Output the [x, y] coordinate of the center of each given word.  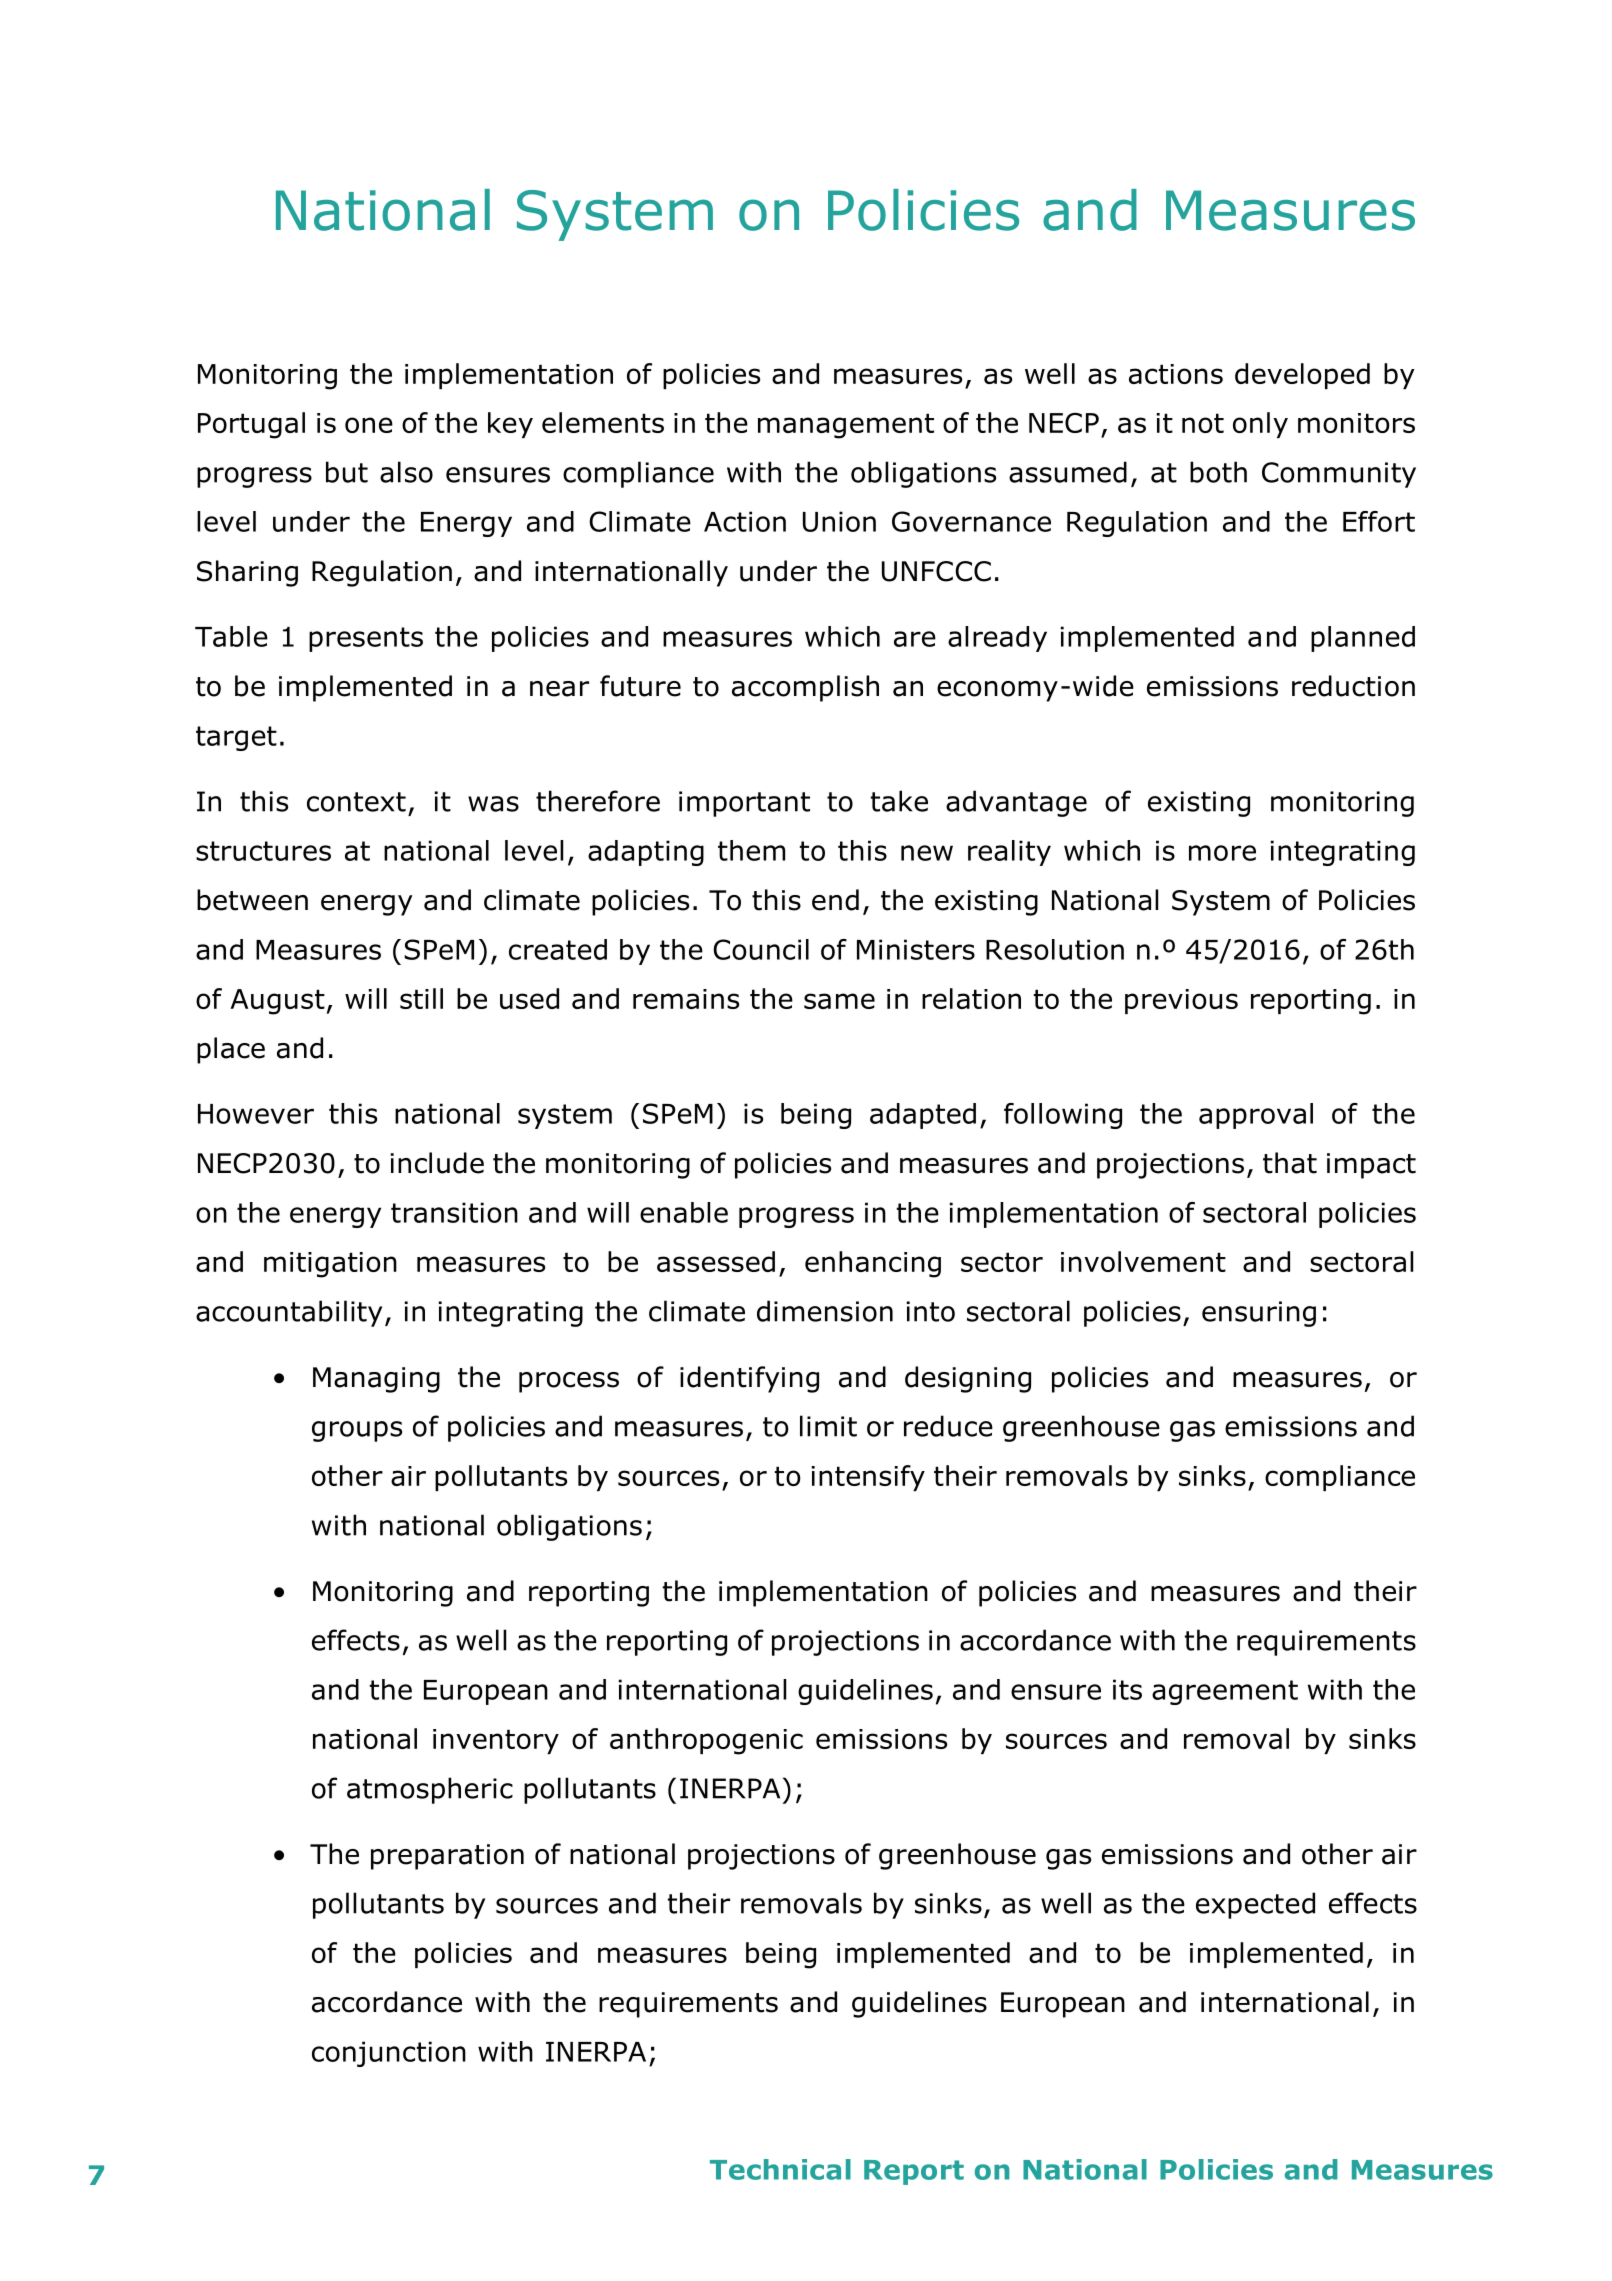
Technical [780, 2169]
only [1260, 425]
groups [357, 1431]
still [421, 998]
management [846, 426]
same [839, 1001]
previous [1181, 1001]
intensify [868, 1478]
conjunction [389, 2054]
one [369, 425]
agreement [1225, 1692]
